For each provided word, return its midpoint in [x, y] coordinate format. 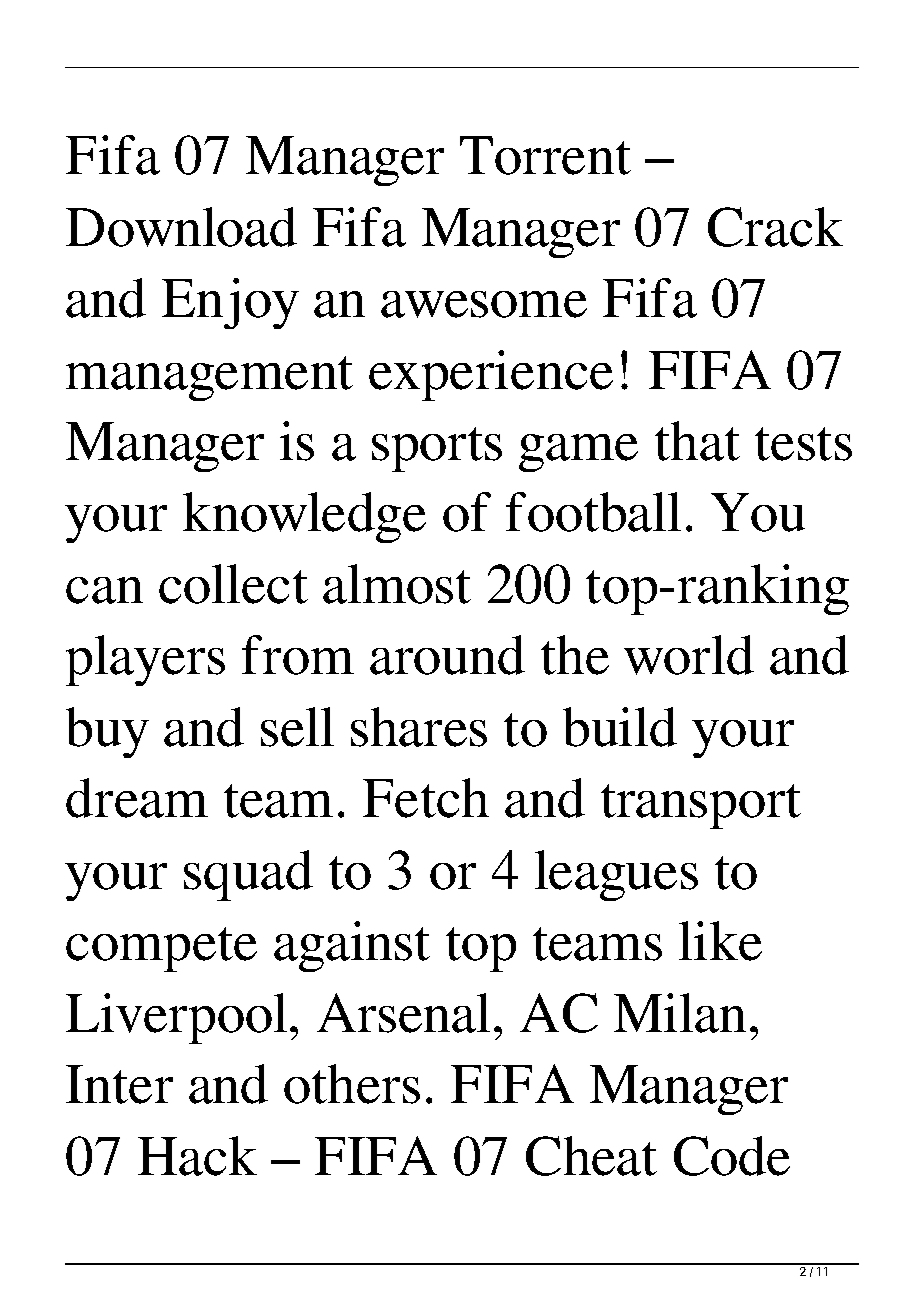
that [697, 441]
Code [732, 1156]
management [209, 378]
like [720, 941]
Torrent [545, 155]
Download [181, 227]
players [145, 660]
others [352, 1084]
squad [248, 875]
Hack [197, 1156]
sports [437, 449]
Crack [775, 227]
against [352, 946]
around [447, 655]
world [689, 655]
